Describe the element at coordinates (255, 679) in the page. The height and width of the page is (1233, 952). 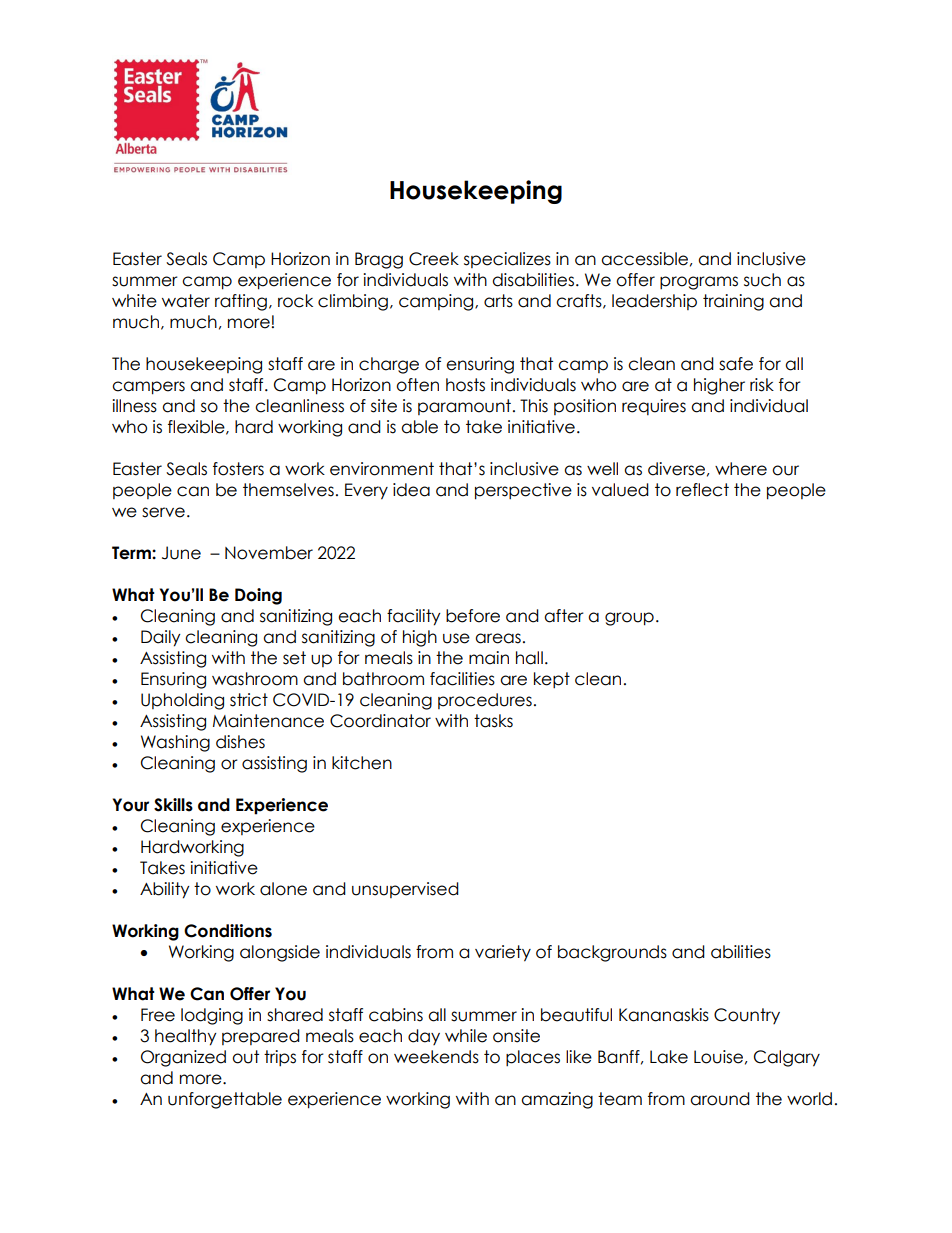
I see `washroom` at that location.
